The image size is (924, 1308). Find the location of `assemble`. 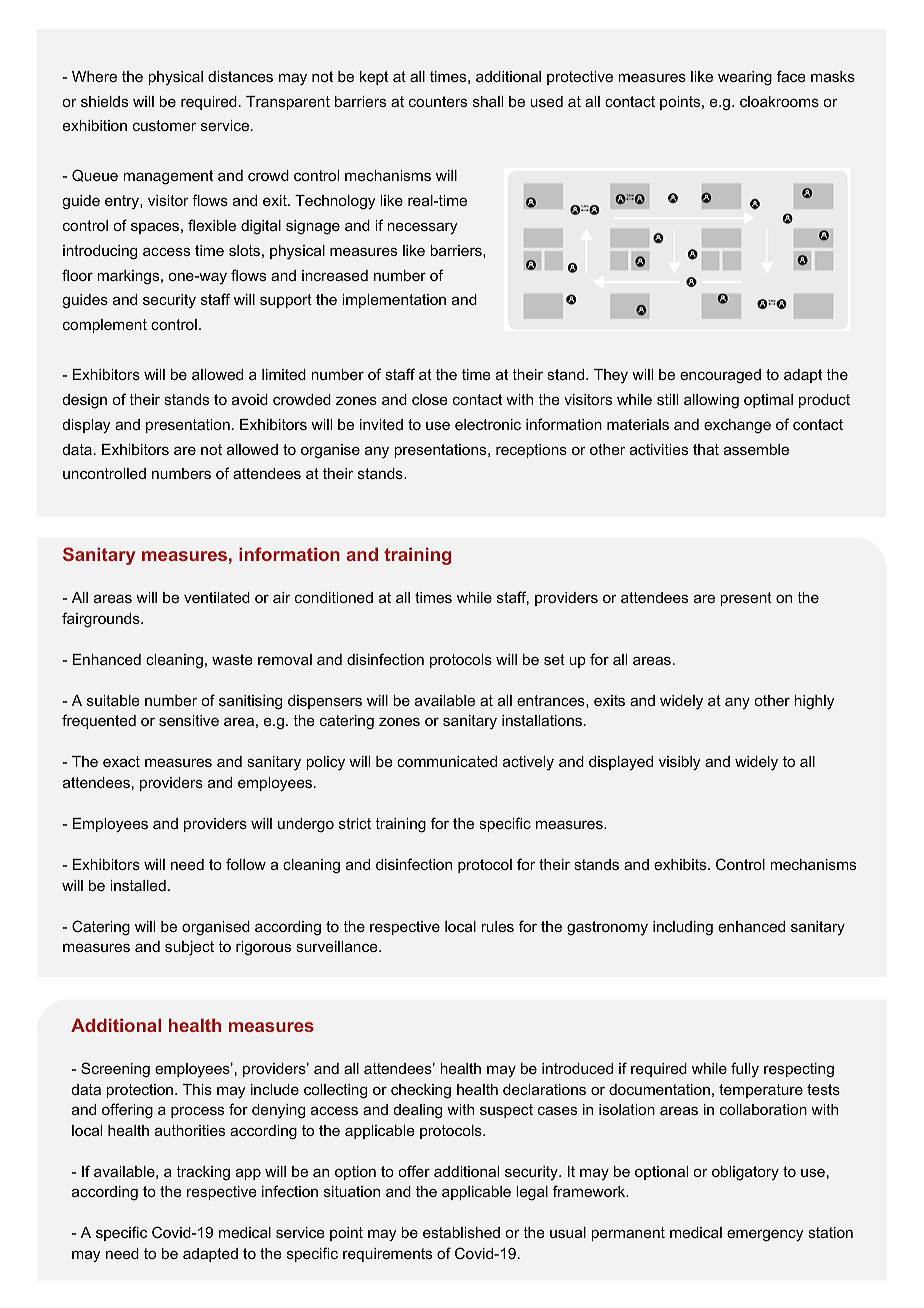

assemble is located at coordinates (756, 449).
